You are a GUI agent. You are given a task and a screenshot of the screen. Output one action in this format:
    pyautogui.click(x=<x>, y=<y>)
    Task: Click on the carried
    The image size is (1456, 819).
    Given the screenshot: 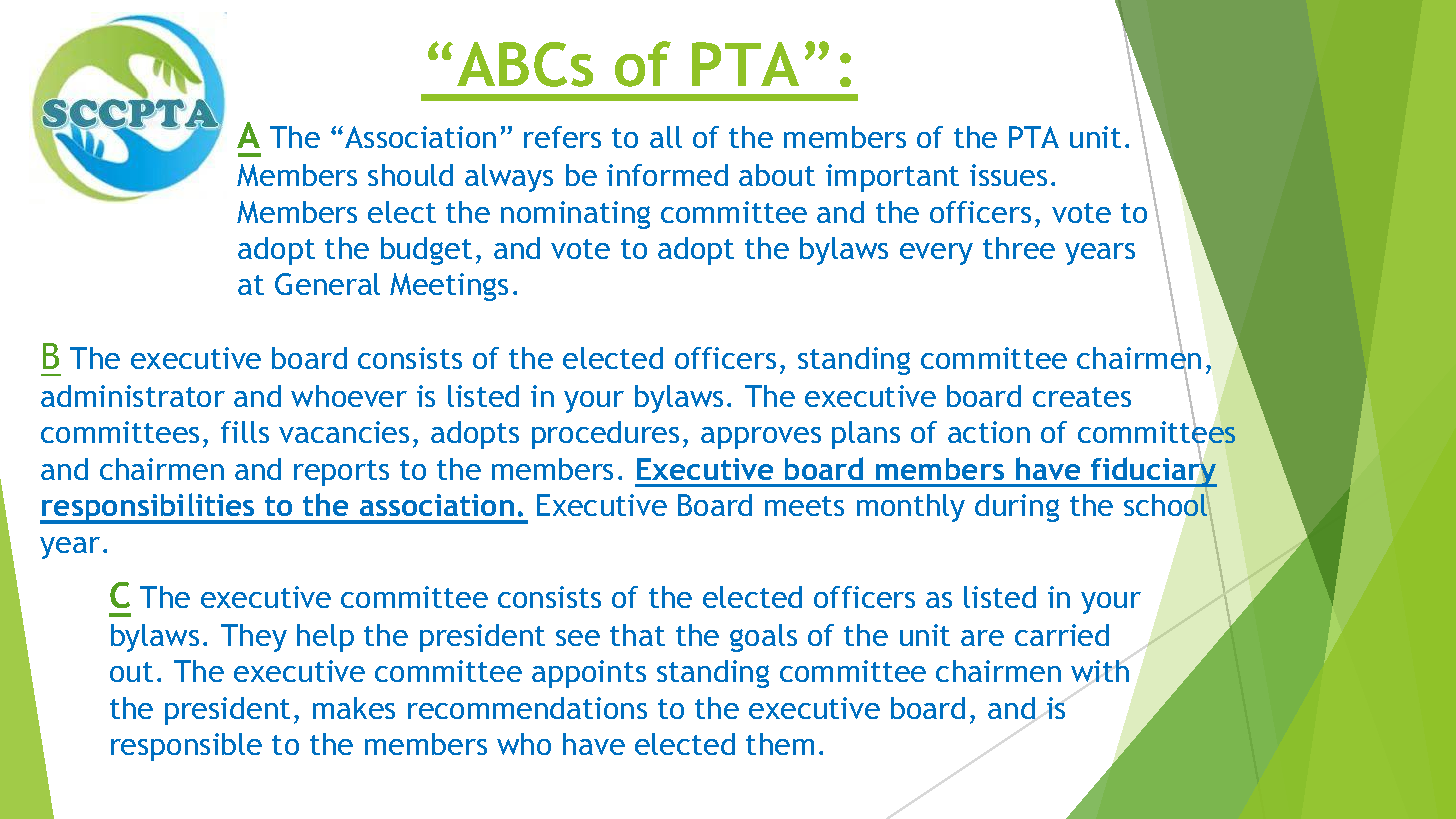 What is the action you would take?
    pyautogui.click(x=1062, y=635)
